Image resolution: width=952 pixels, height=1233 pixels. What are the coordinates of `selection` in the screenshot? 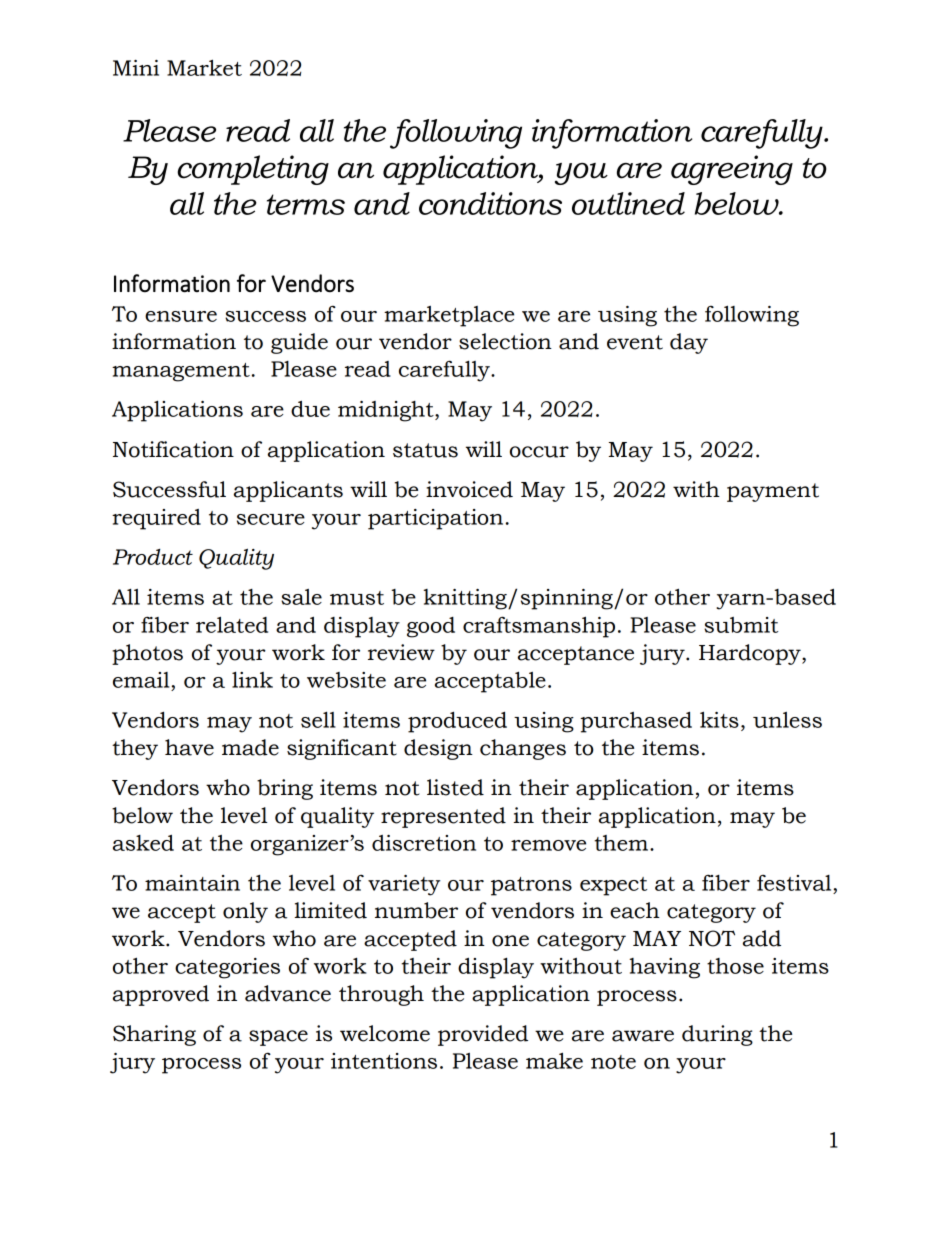 It's located at (505, 341).
